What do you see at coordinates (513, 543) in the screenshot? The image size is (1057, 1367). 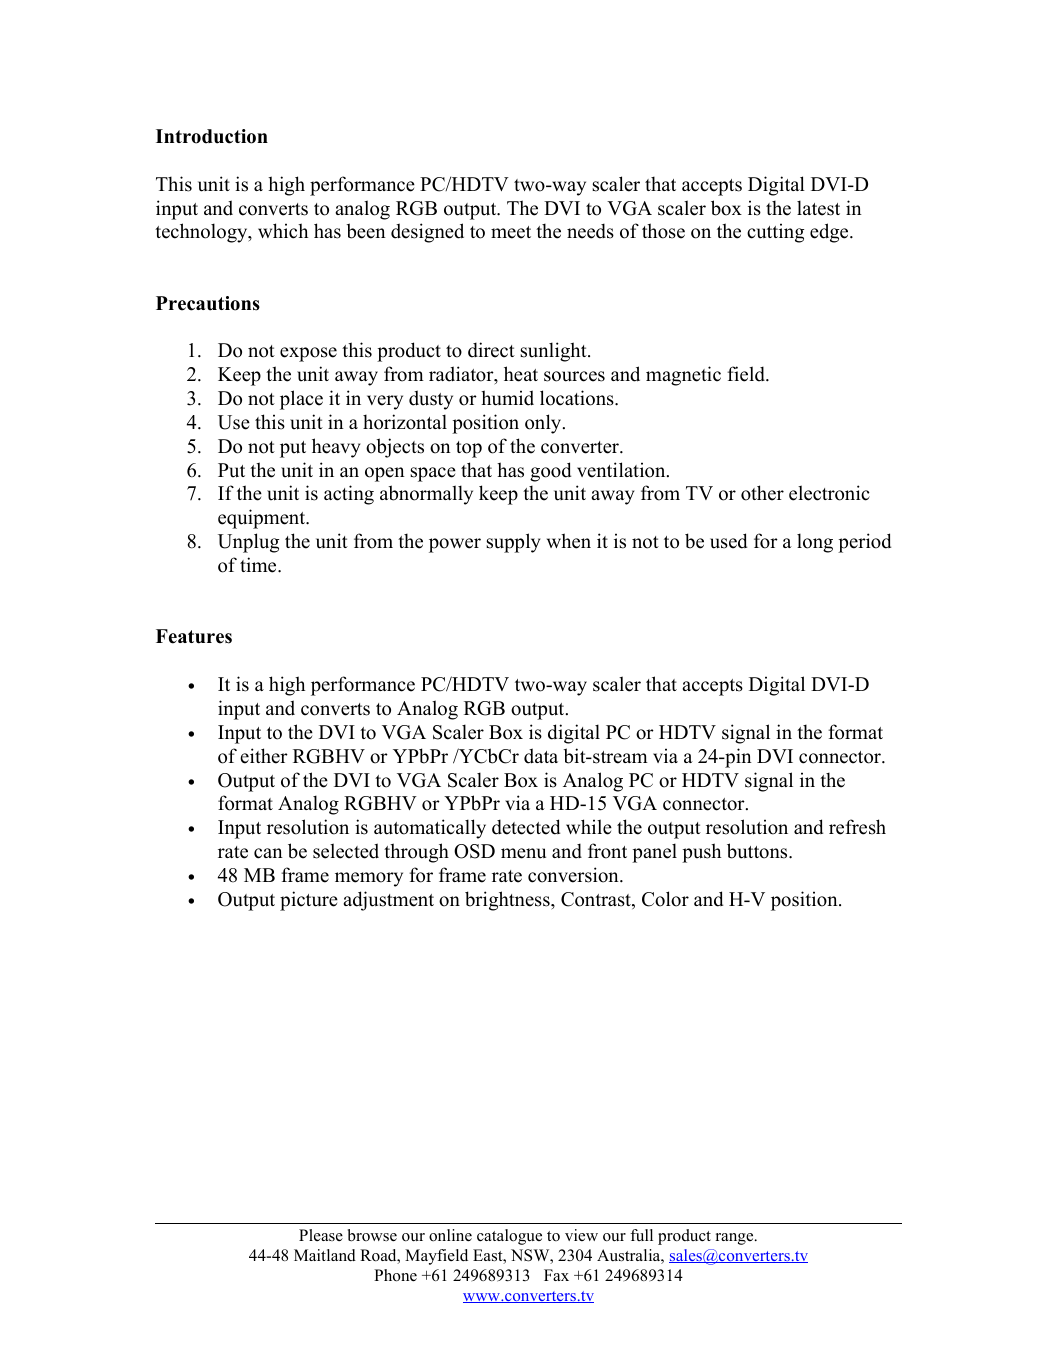 I see `supply` at bounding box center [513, 543].
